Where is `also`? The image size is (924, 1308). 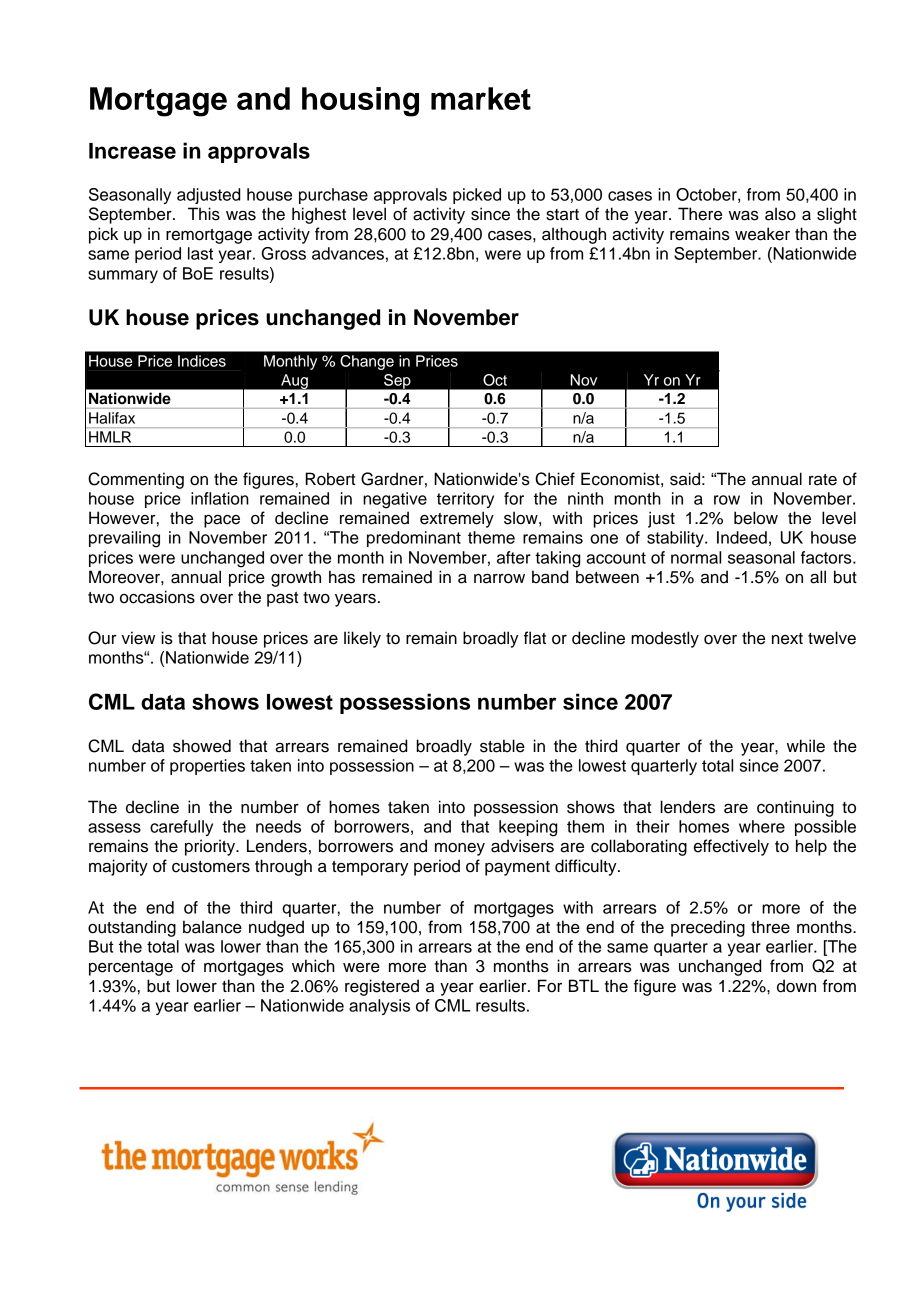 also is located at coordinates (780, 214).
